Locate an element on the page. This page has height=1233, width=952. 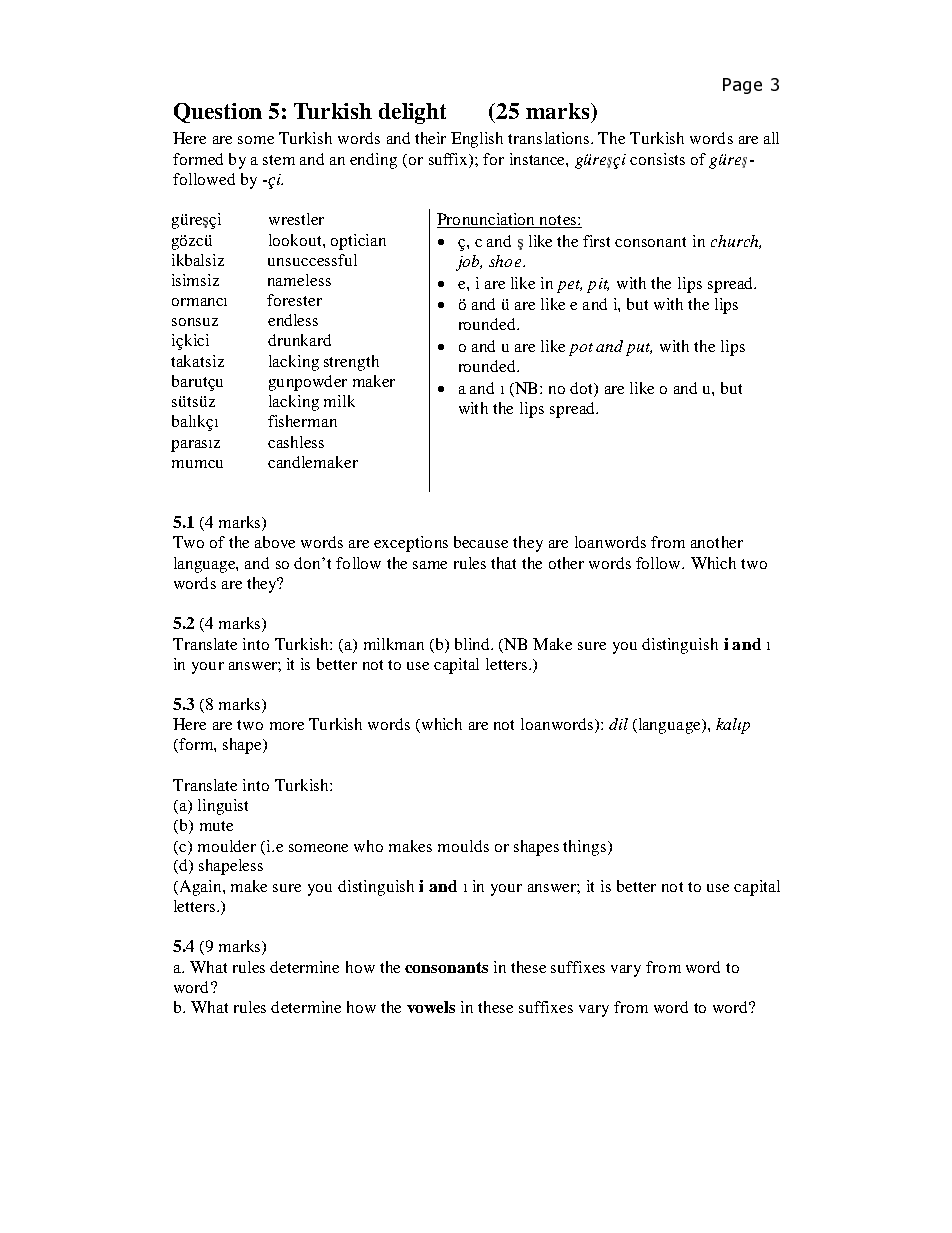
forester is located at coordinates (294, 300).
